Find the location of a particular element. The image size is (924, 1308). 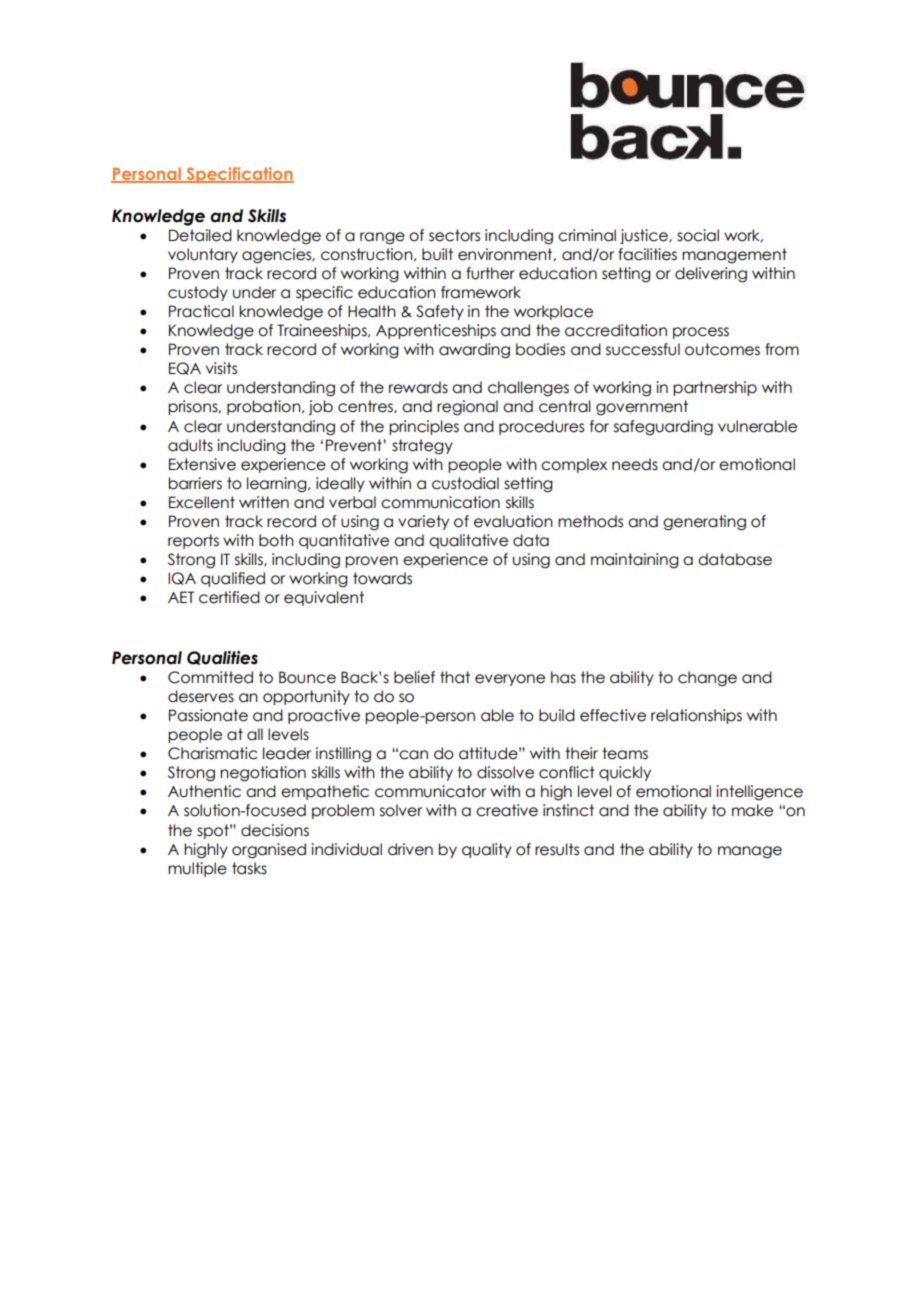

agencies is located at coordinates (278, 256).
